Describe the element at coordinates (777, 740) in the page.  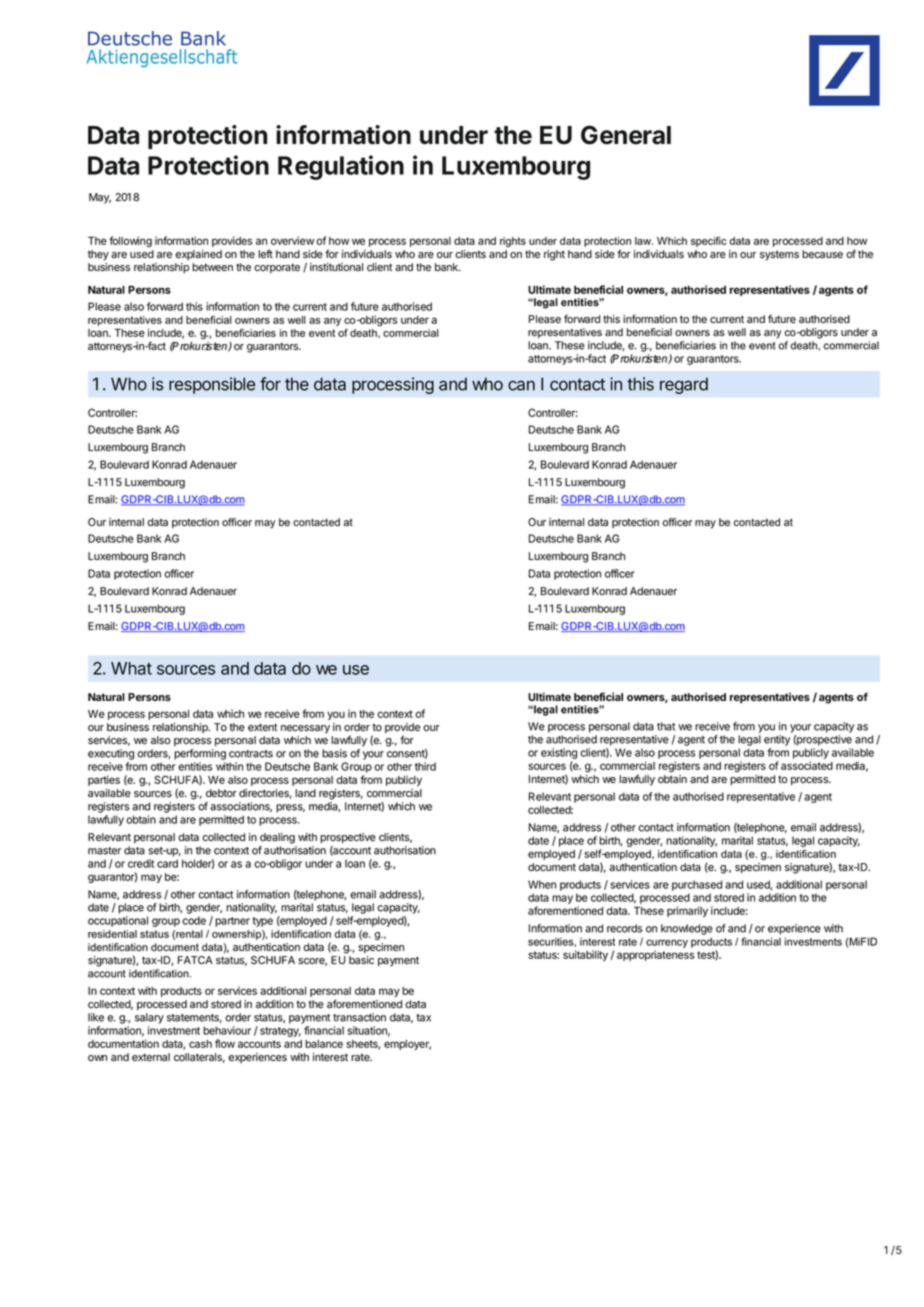
I see `entity` at that location.
